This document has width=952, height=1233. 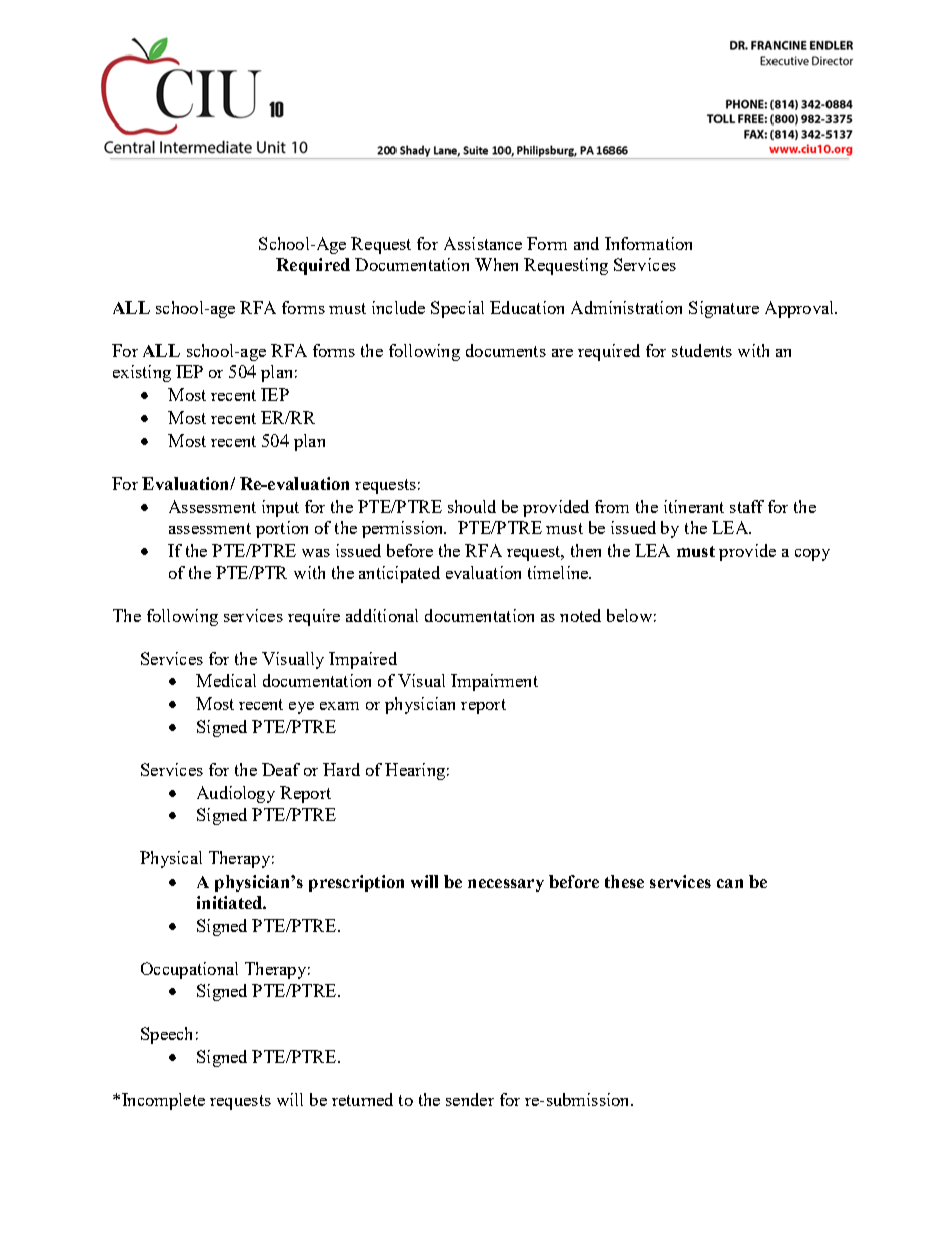 I want to click on When, so click(x=496, y=264).
